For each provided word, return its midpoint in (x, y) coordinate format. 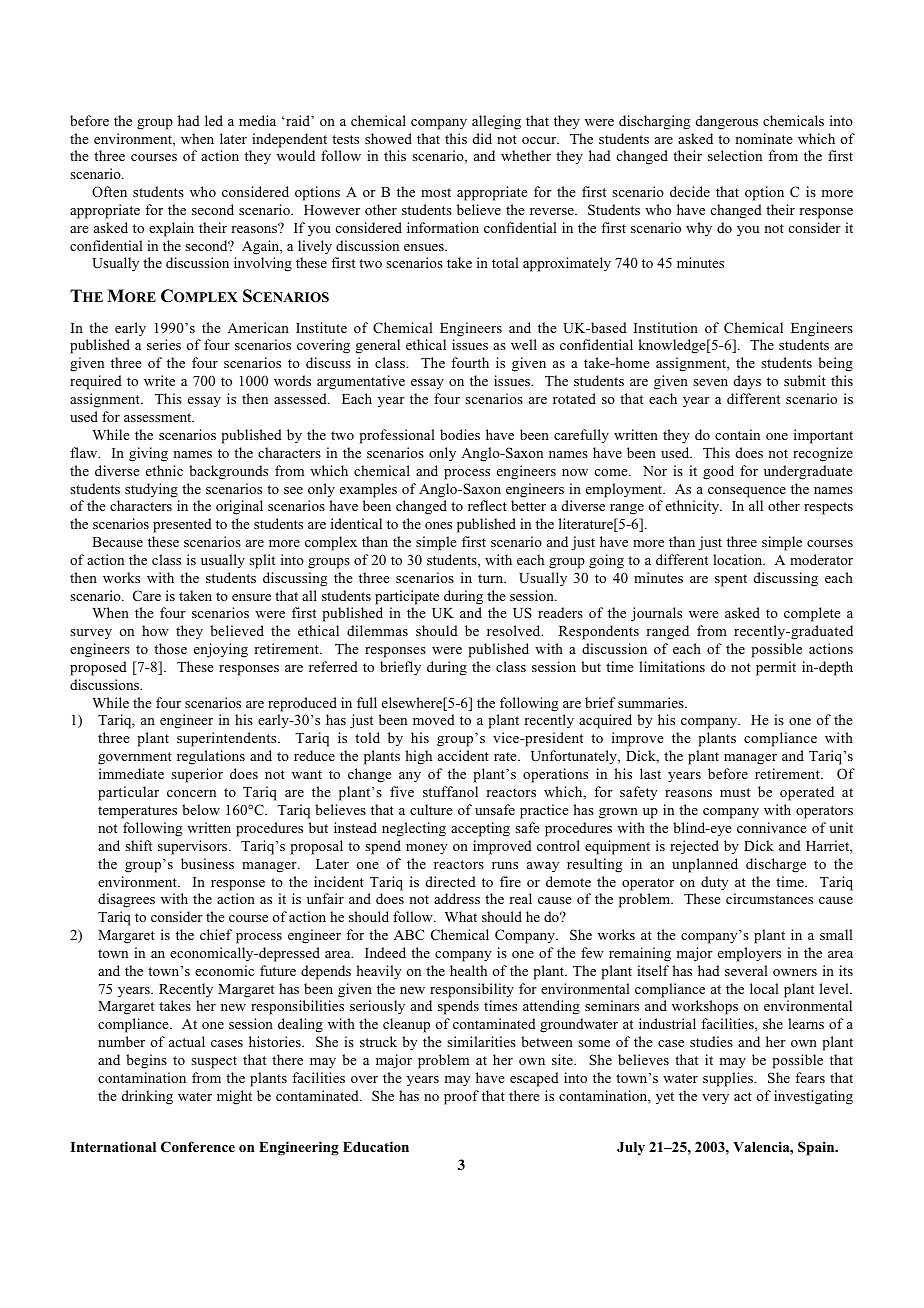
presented (182, 525)
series (164, 344)
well (524, 344)
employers (749, 954)
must (735, 792)
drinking (147, 1097)
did (482, 138)
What (461, 916)
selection (735, 155)
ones (438, 525)
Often (109, 191)
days (747, 382)
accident (463, 755)
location (739, 559)
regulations (211, 757)
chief (216, 934)
